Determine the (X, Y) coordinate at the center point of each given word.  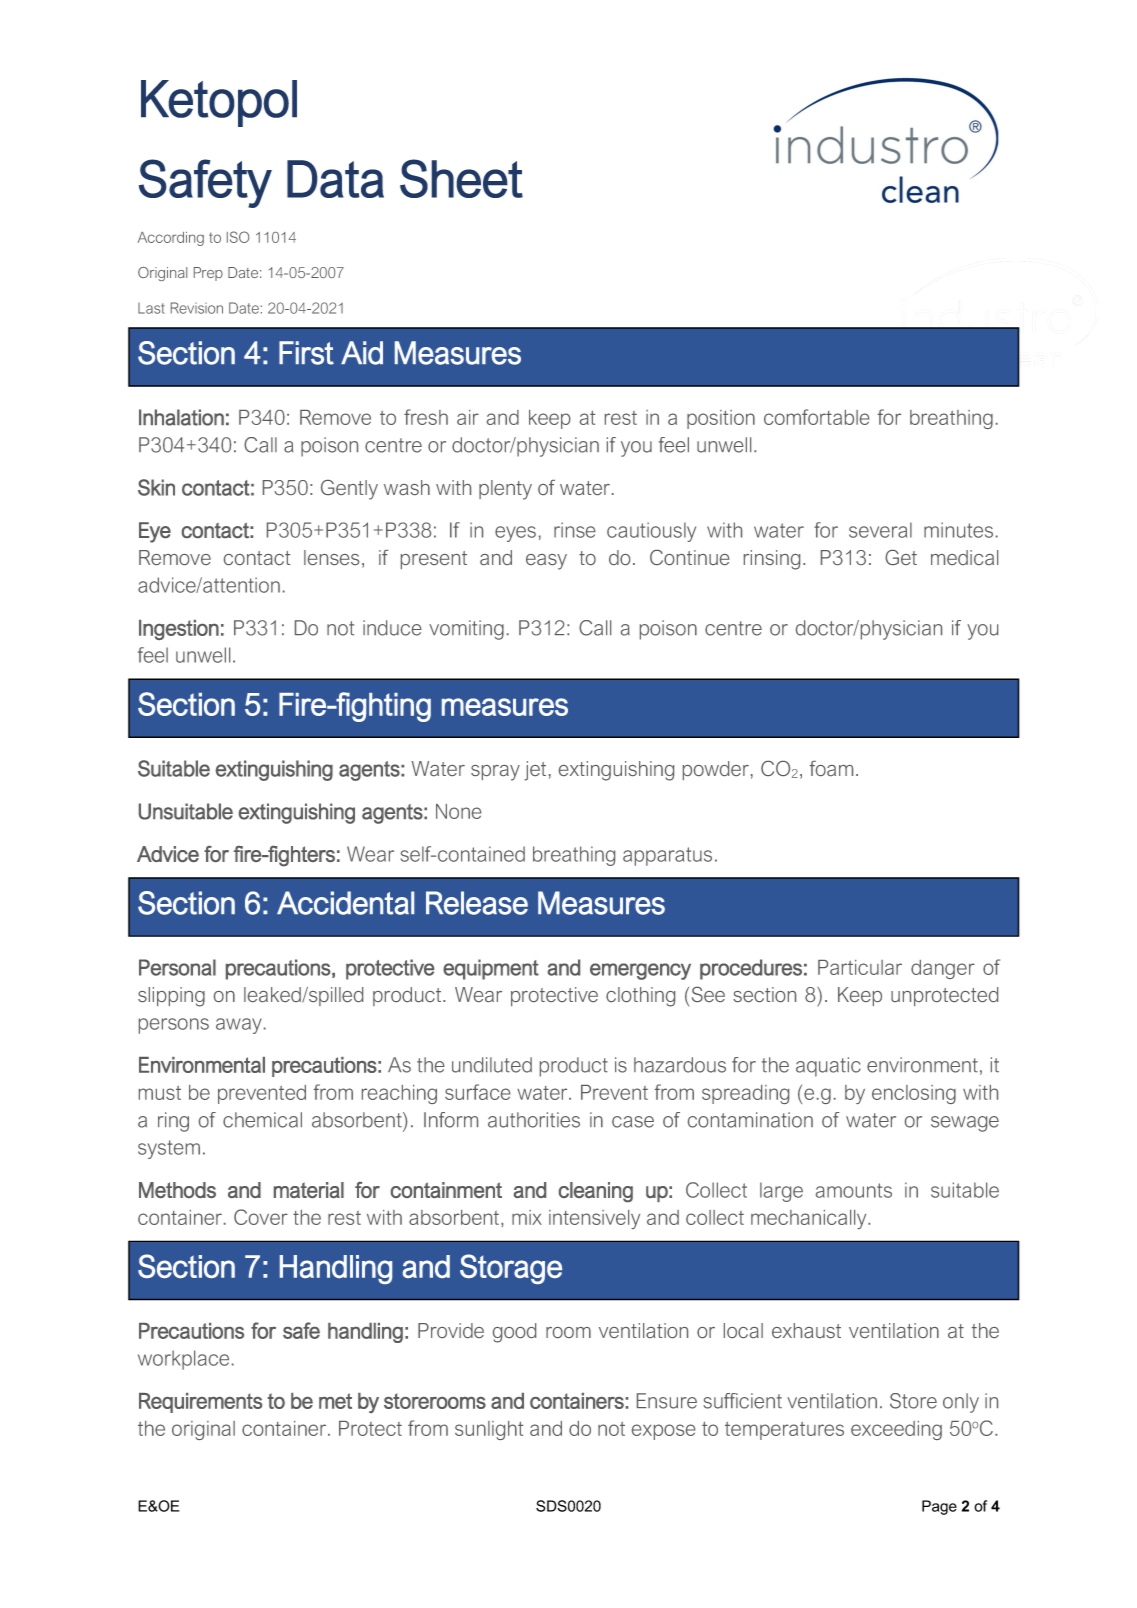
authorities (534, 1120)
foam (831, 768)
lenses (331, 557)
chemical (262, 1120)
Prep (208, 274)
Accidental (345, 903)
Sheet (461, 178)
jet (535, 771)
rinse (575, 530)
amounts (854, 1190)
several (880, 530)
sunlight (489, 1430)
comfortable (816, 417)
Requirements (200, 1403)
